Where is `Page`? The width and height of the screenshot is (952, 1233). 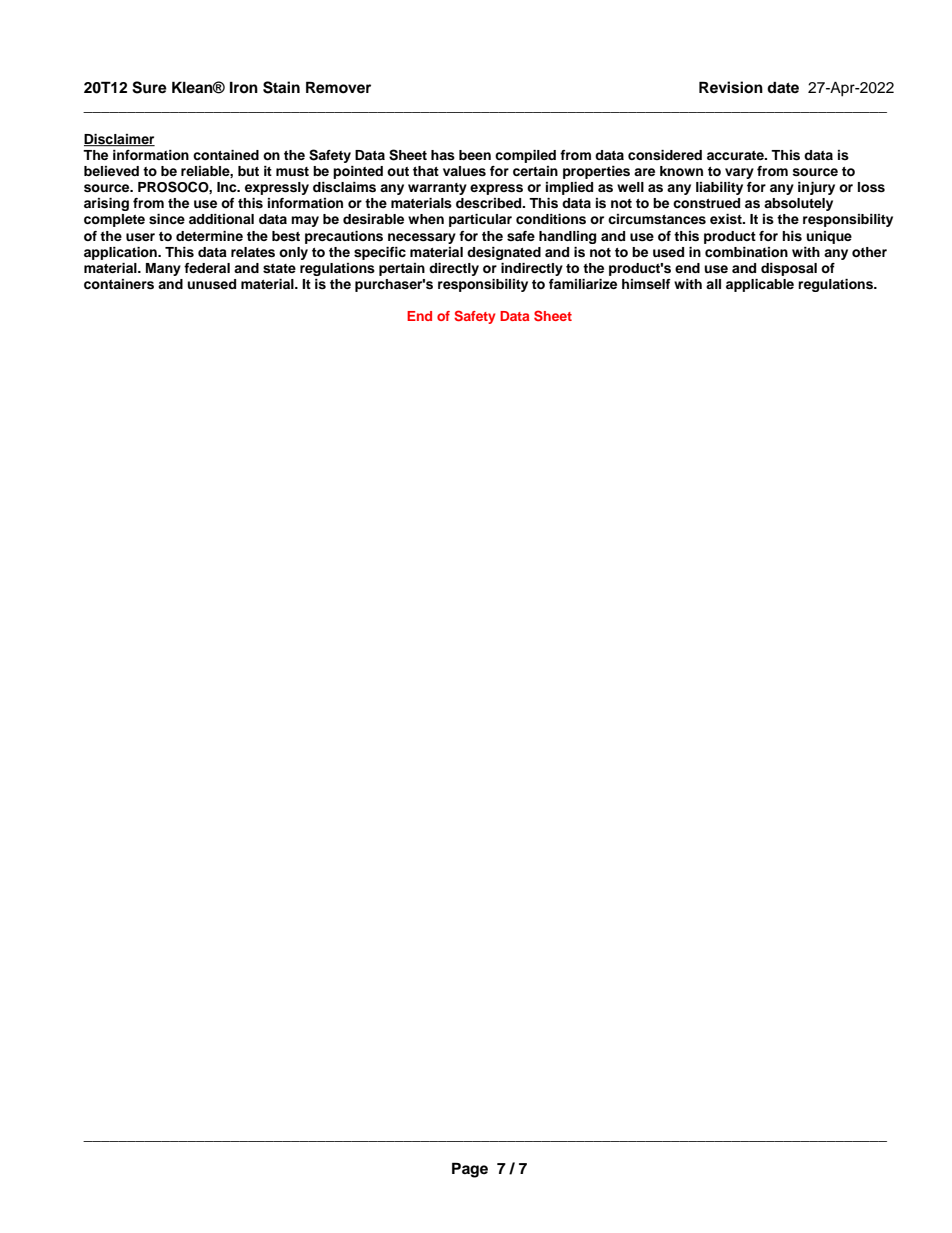
Page is located at coordinates (470, 1170).
